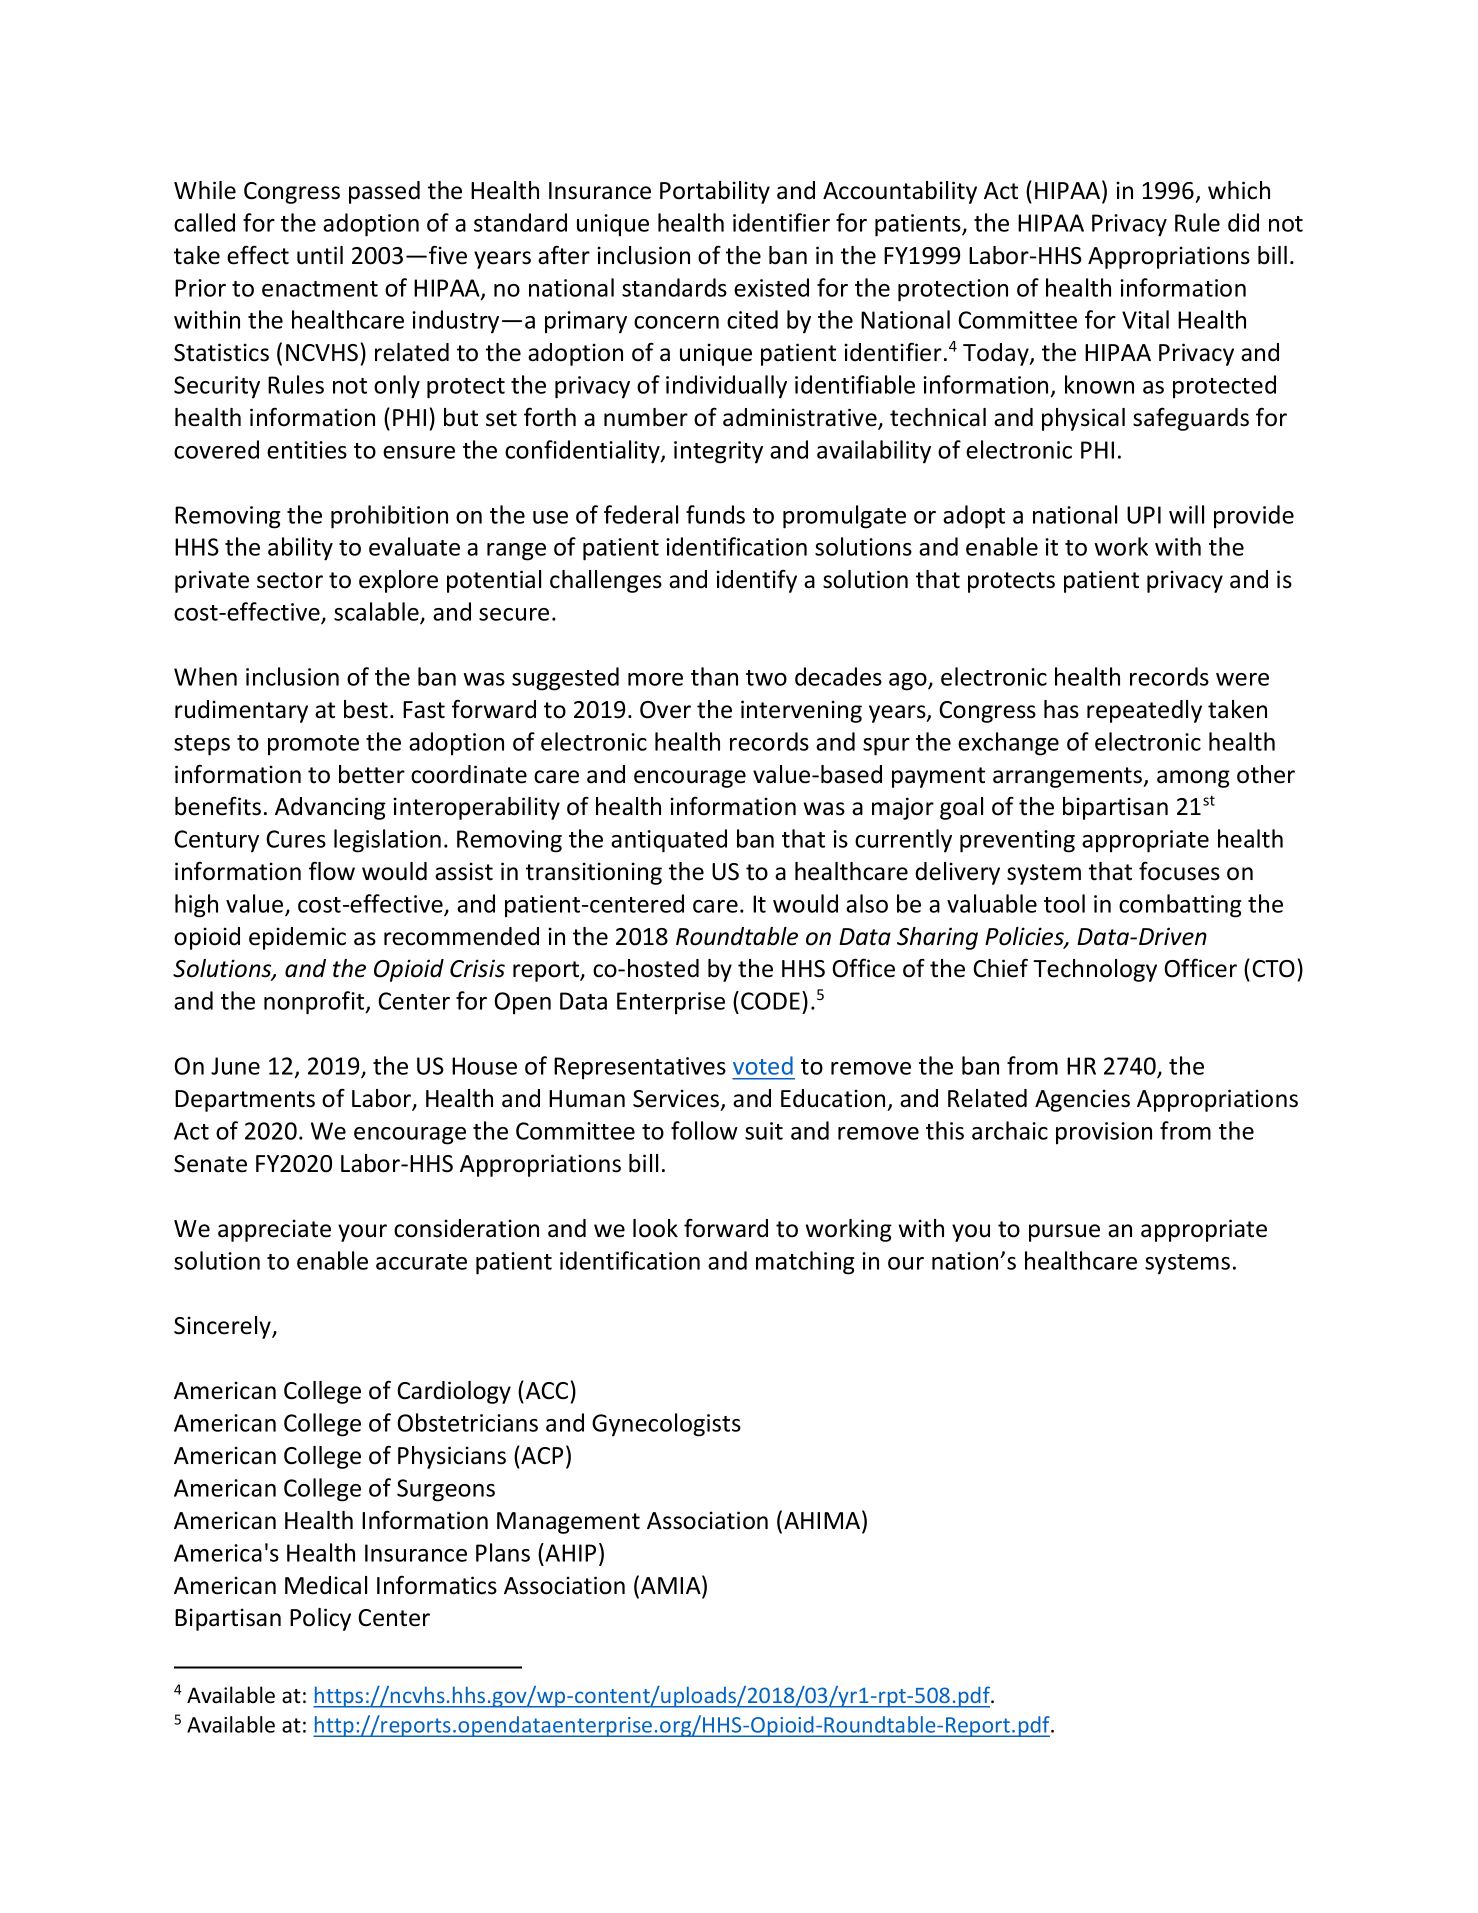 The image size is (1478, 1913). What do you see at coordinates (771, 287) in the screenshot?
I see `existed` at bounding box center [771, 287].
